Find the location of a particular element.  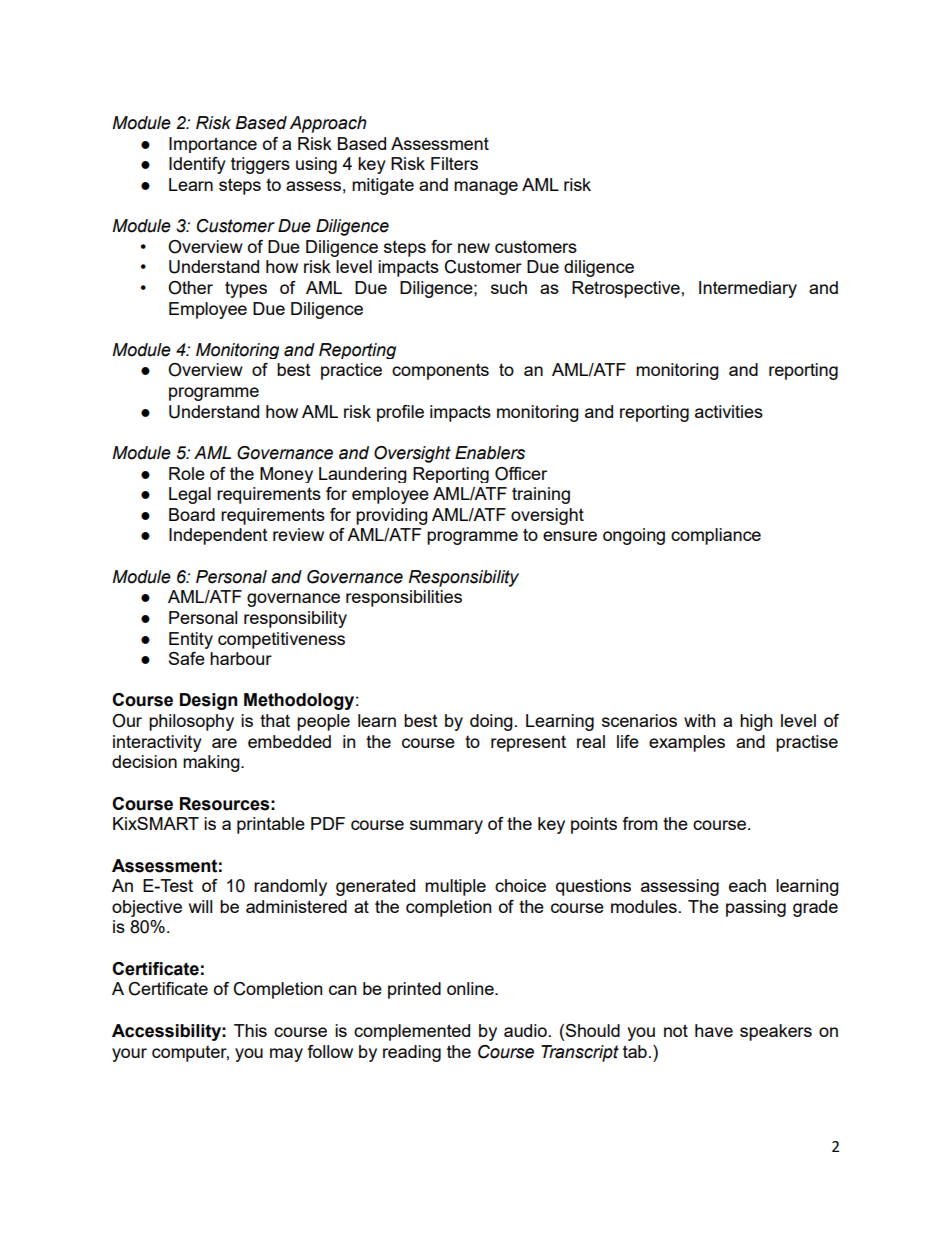

Enablers is located at coordinates (490, 453).
